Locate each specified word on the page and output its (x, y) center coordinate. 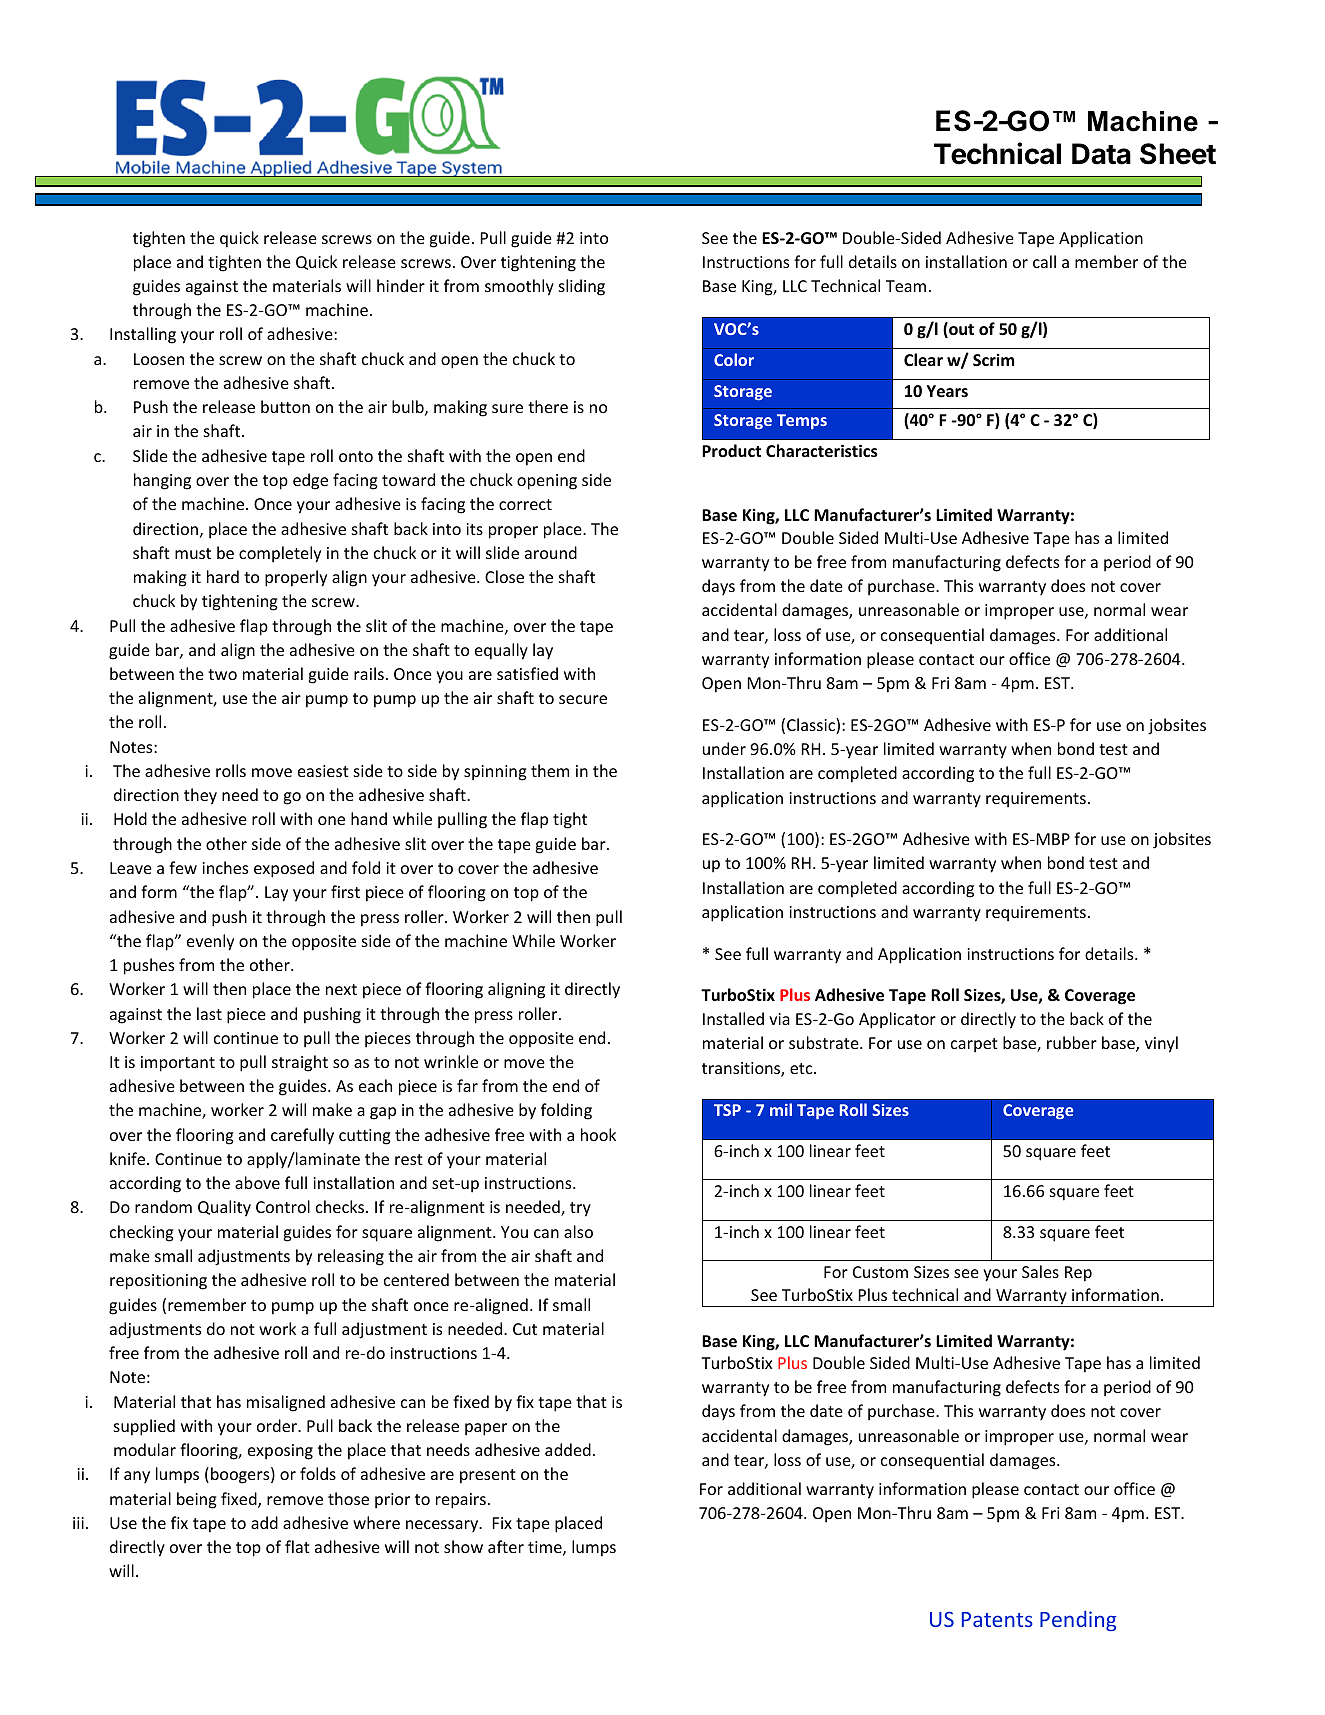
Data (1101, 154)
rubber (1072, 1042)
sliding (582, 287)
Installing (143, 335)
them (550, 770)
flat (297, 1546)
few (183, 867)
